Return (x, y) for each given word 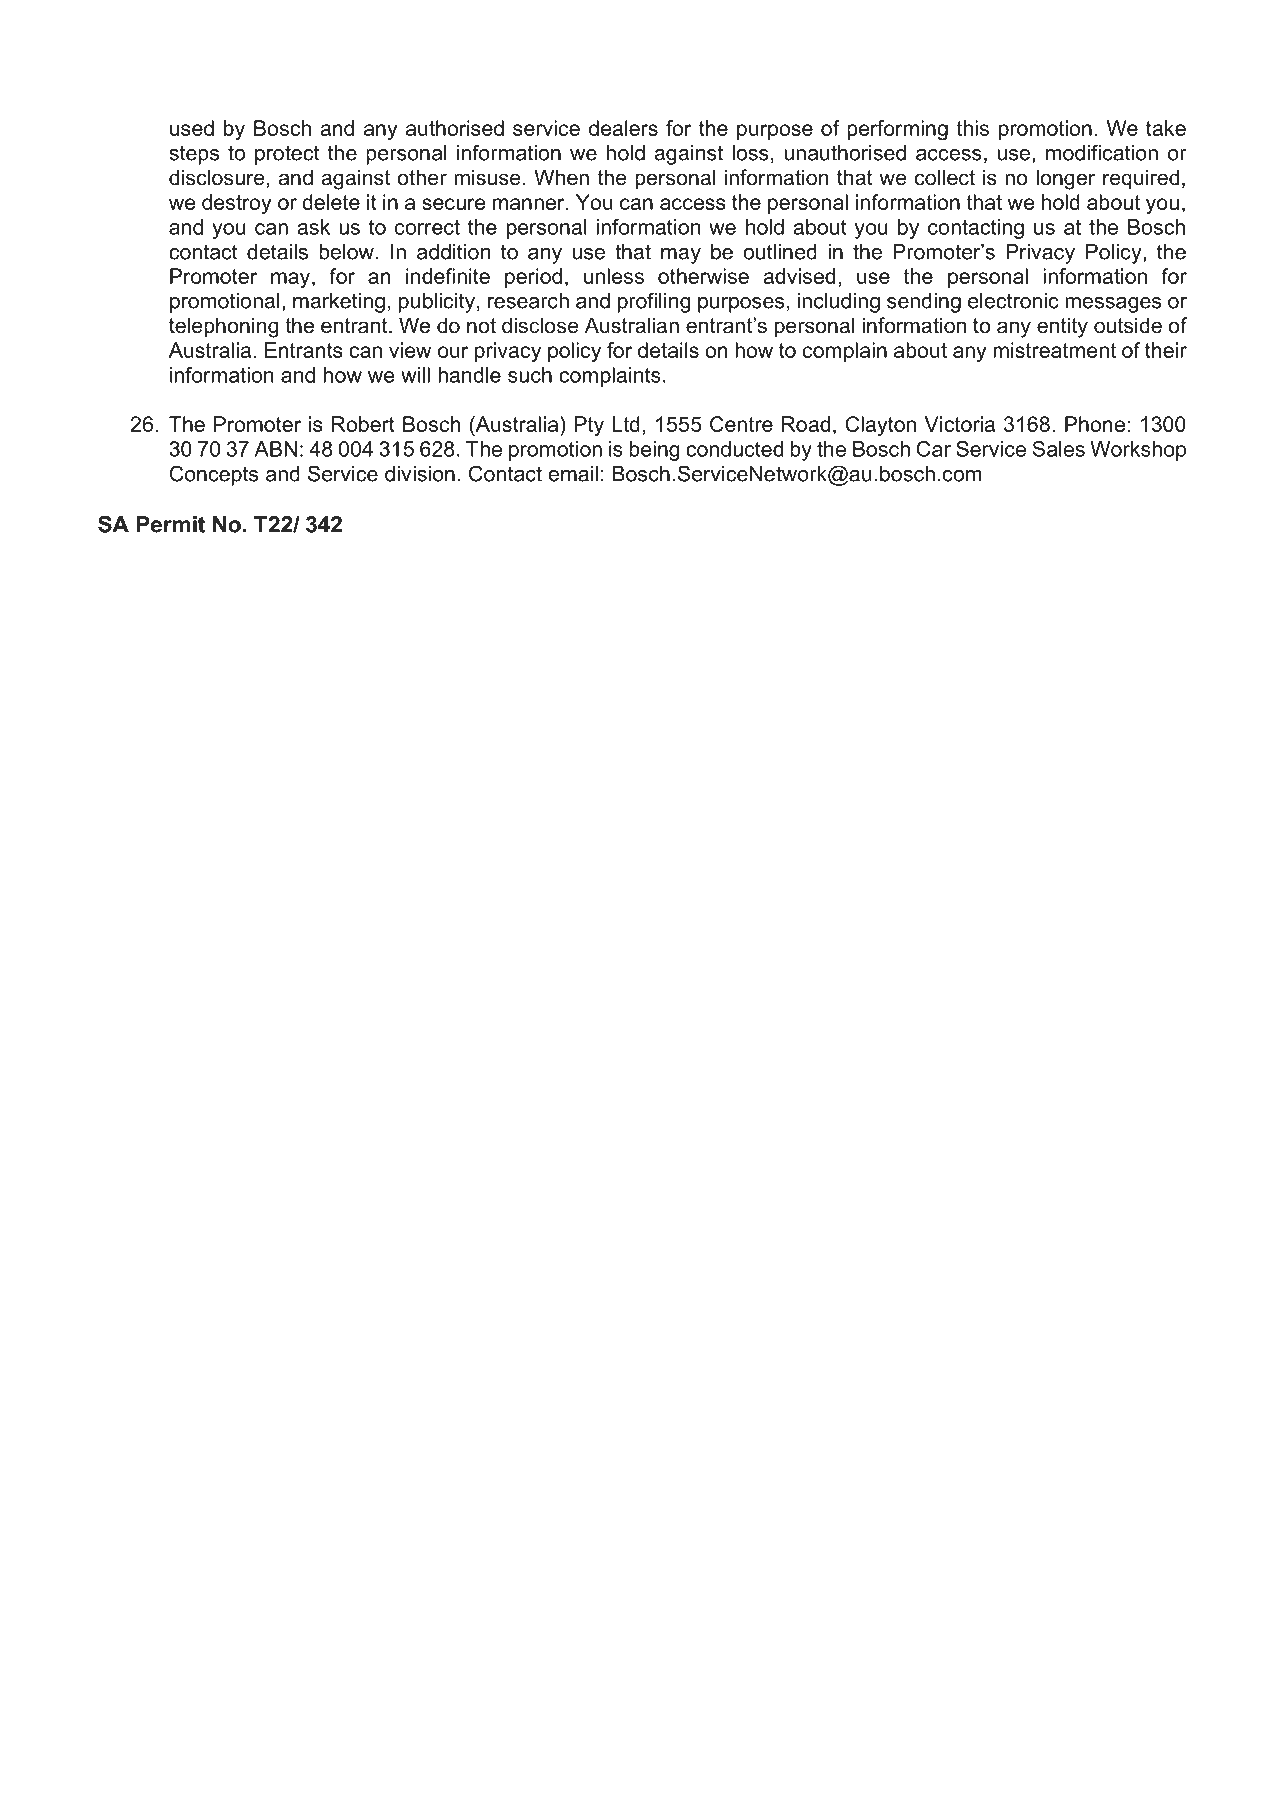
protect (287, 155)
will (415, 375)
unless (614, 276)
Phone (1095, 424)
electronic (1013, 301)
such (530, 375)
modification (1102, 152)
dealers (623, 128)
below (346, 252)
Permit (170, 524)
